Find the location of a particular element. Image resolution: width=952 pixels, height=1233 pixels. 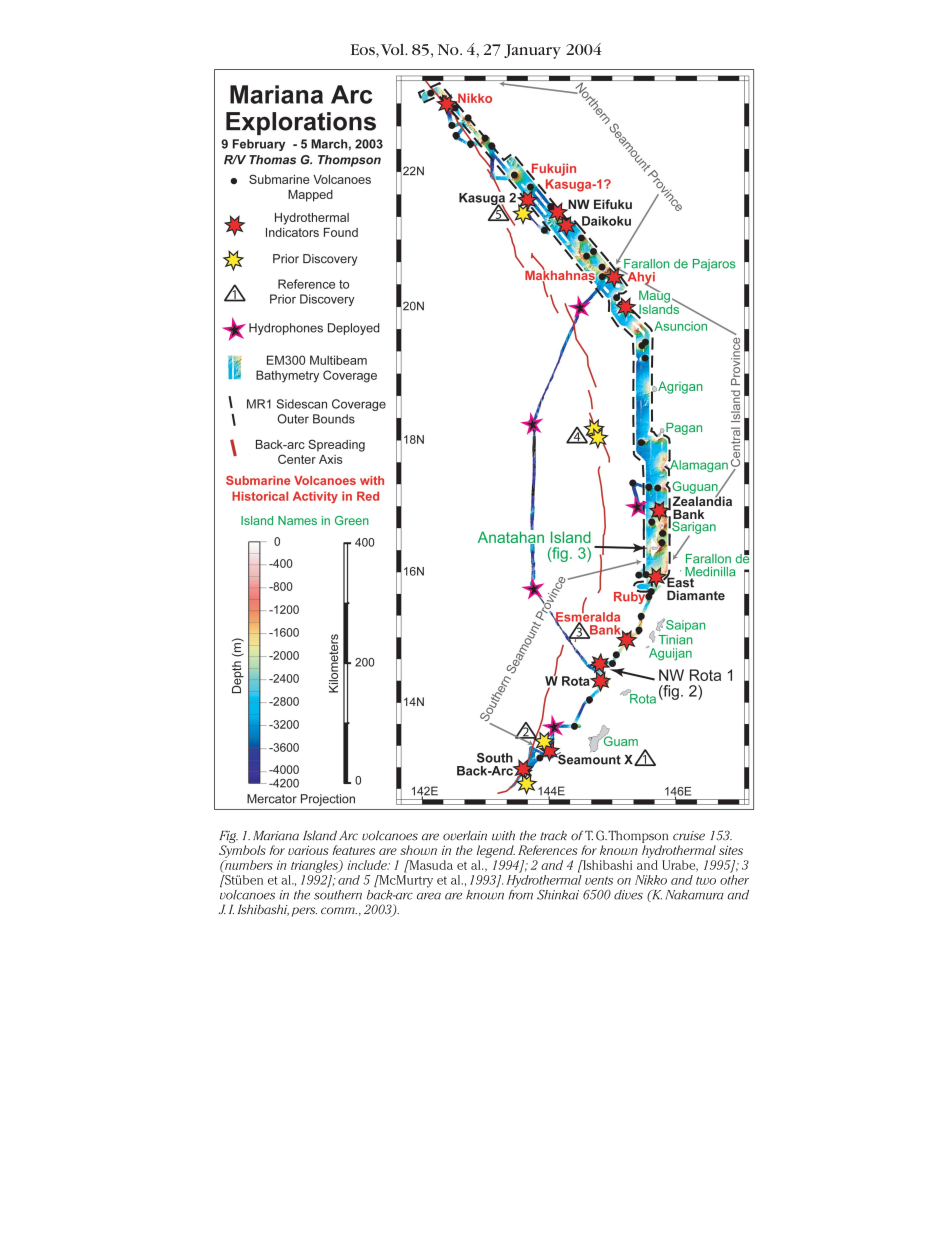

with is located at coordinates (503, 836).
